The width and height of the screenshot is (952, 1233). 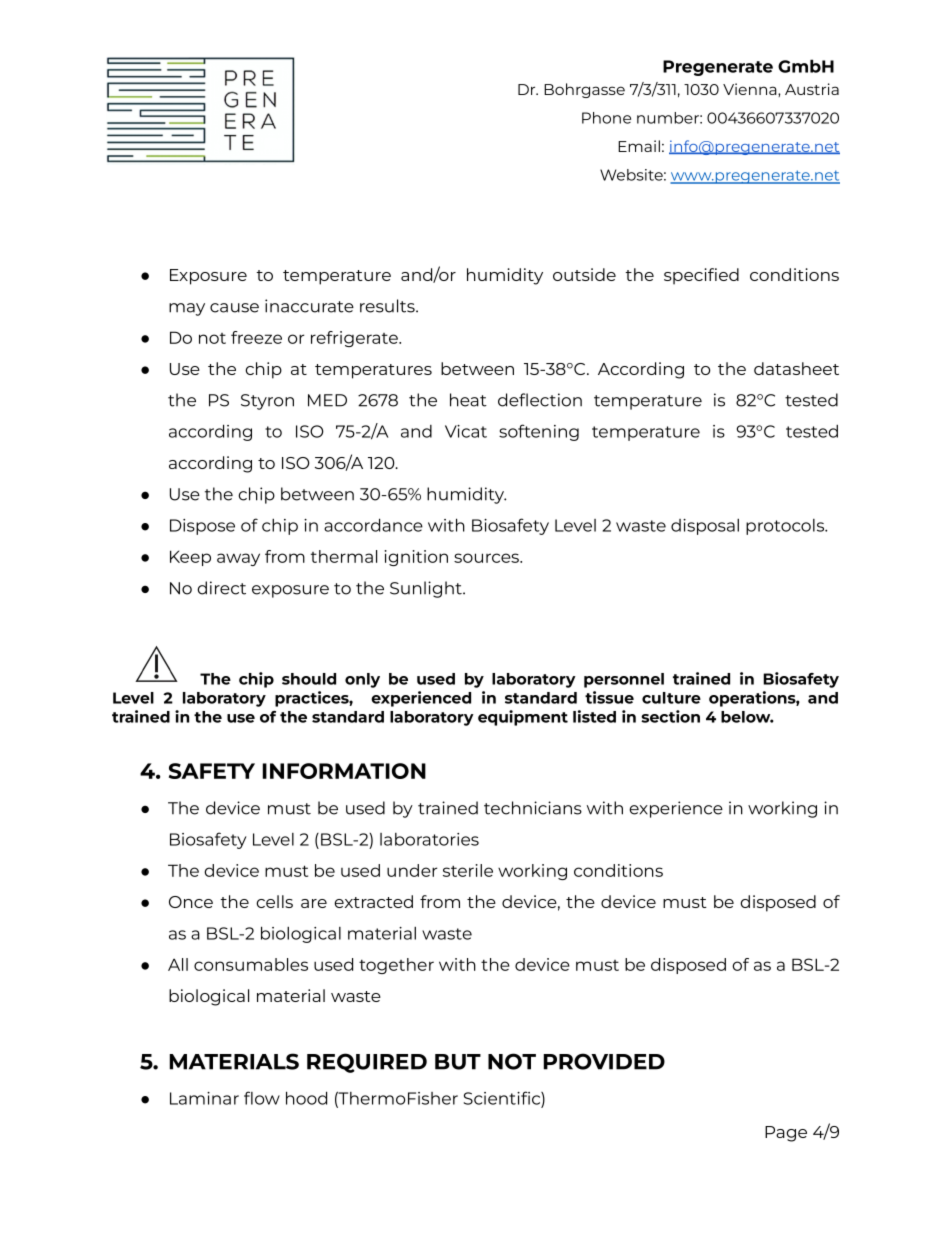 I want to click on BUT, so click(x=458, y=1062).
